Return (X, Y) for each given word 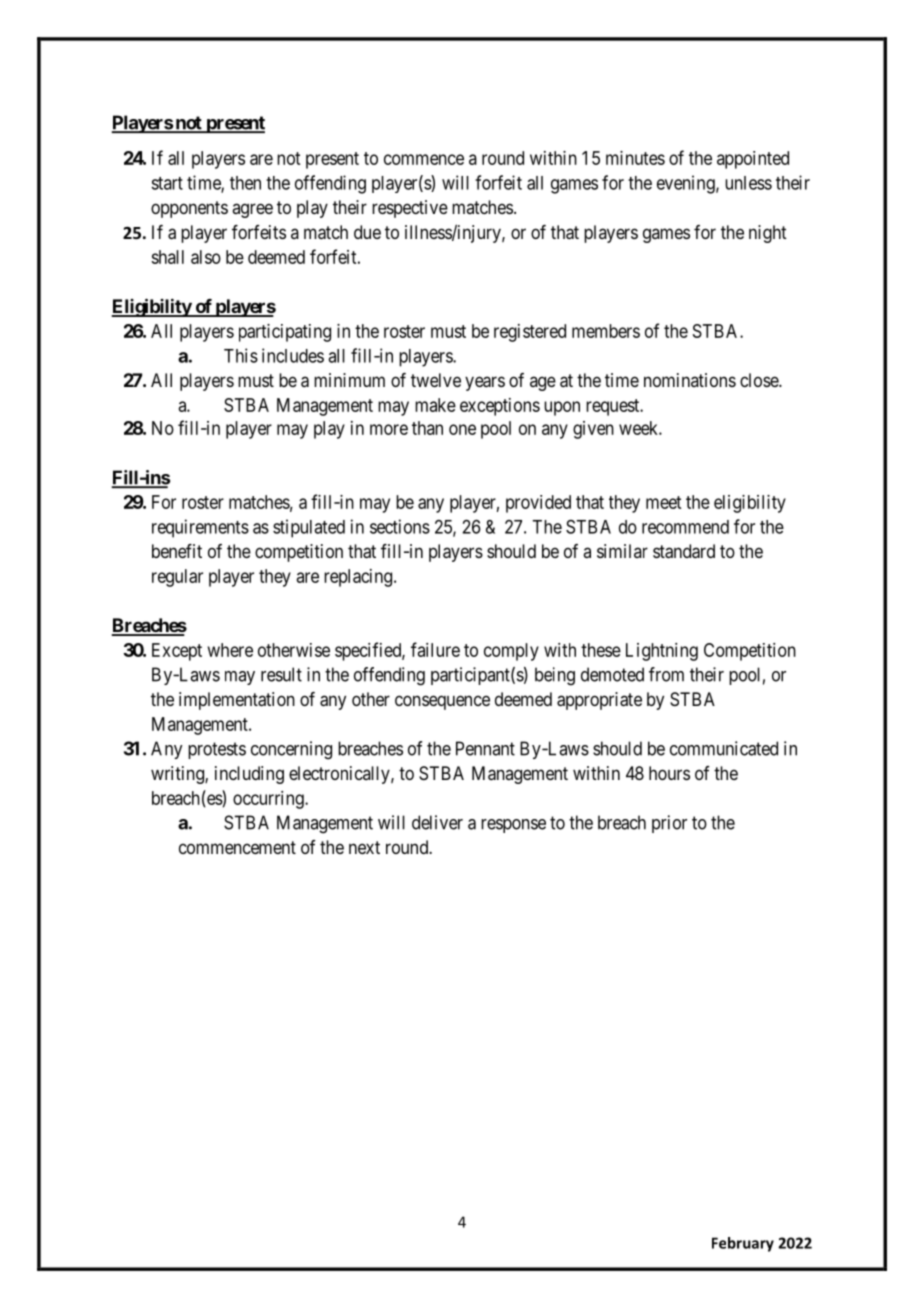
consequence (442, 702)
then (245, 183)
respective (410, 209)
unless (748, 183)
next (364, 847)
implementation (237, 701)
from (666, 674)
